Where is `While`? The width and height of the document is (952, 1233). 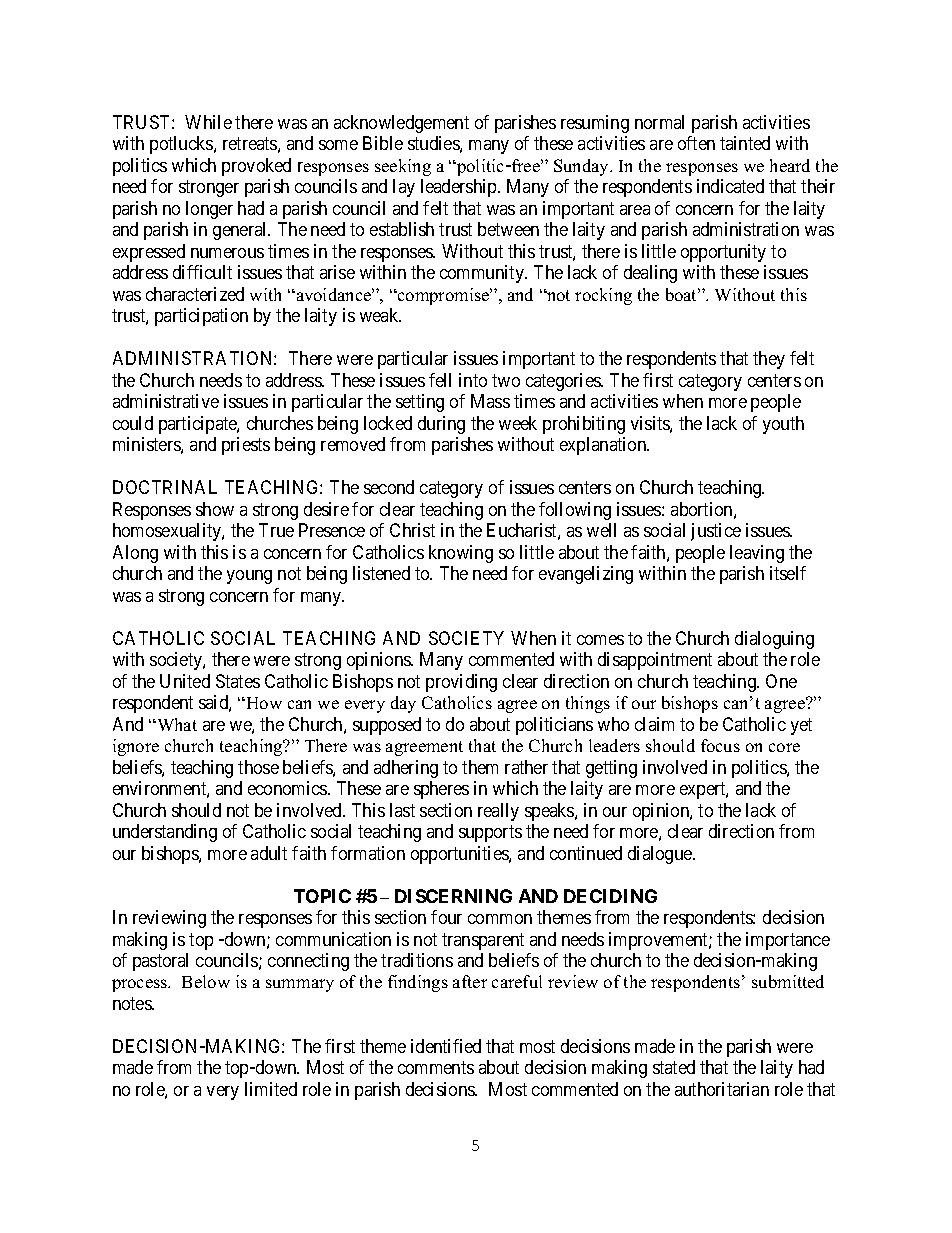
While is located at coordinates (208, 122).
